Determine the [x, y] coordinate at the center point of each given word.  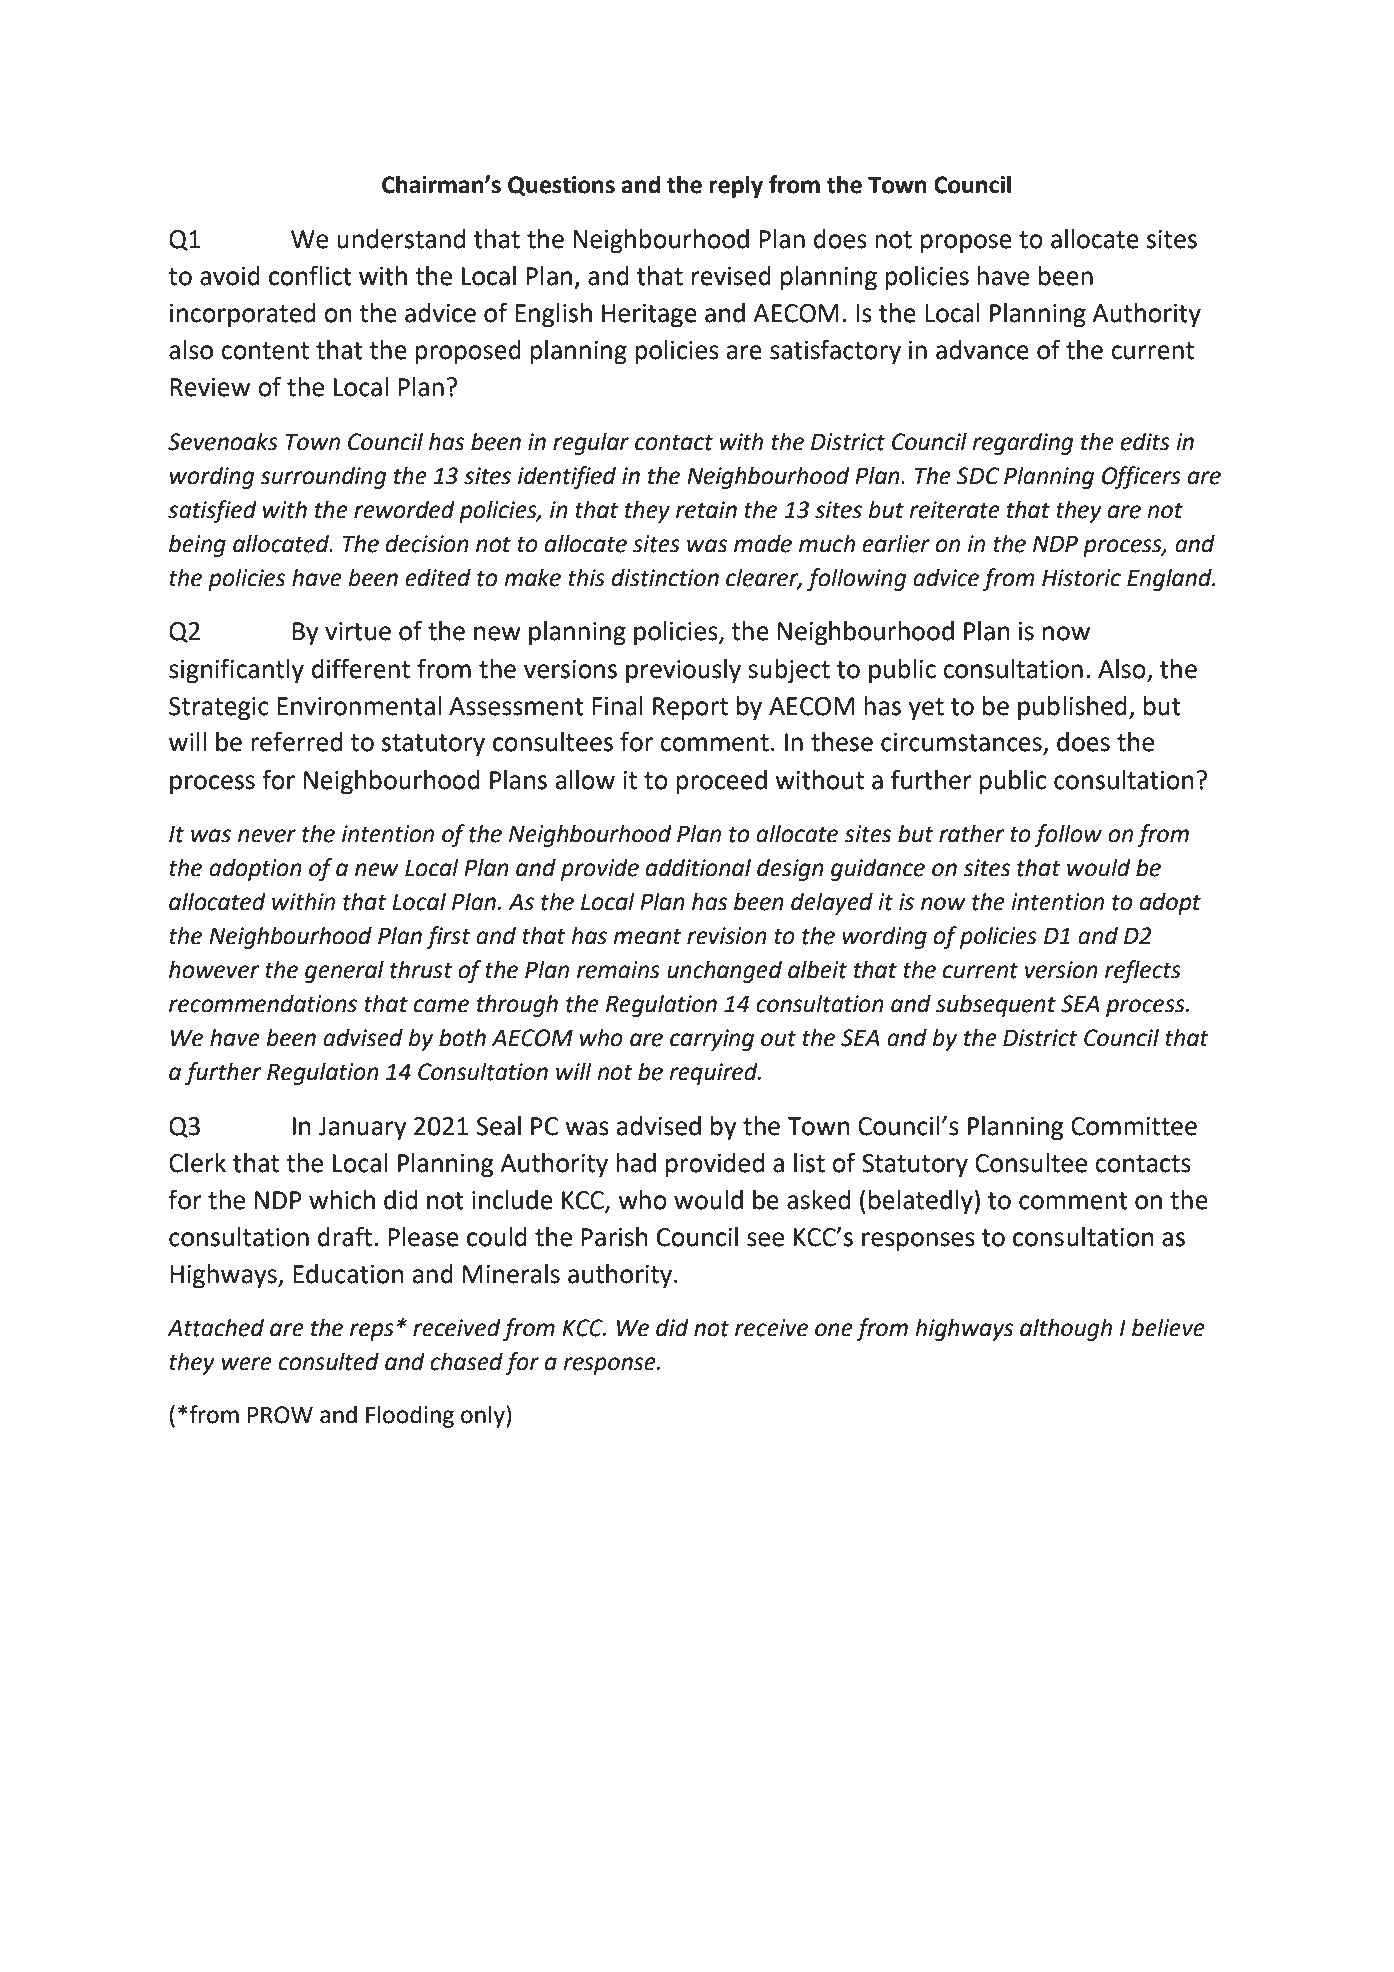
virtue [358, 631]
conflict [310, 275]
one [834, 1330]
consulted [329, 1361]
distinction [665, 577]
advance [982, 350]
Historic [1081, 578]
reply [736, 186]
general [344, 971]
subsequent [996, 1005]
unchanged [724, 971]
